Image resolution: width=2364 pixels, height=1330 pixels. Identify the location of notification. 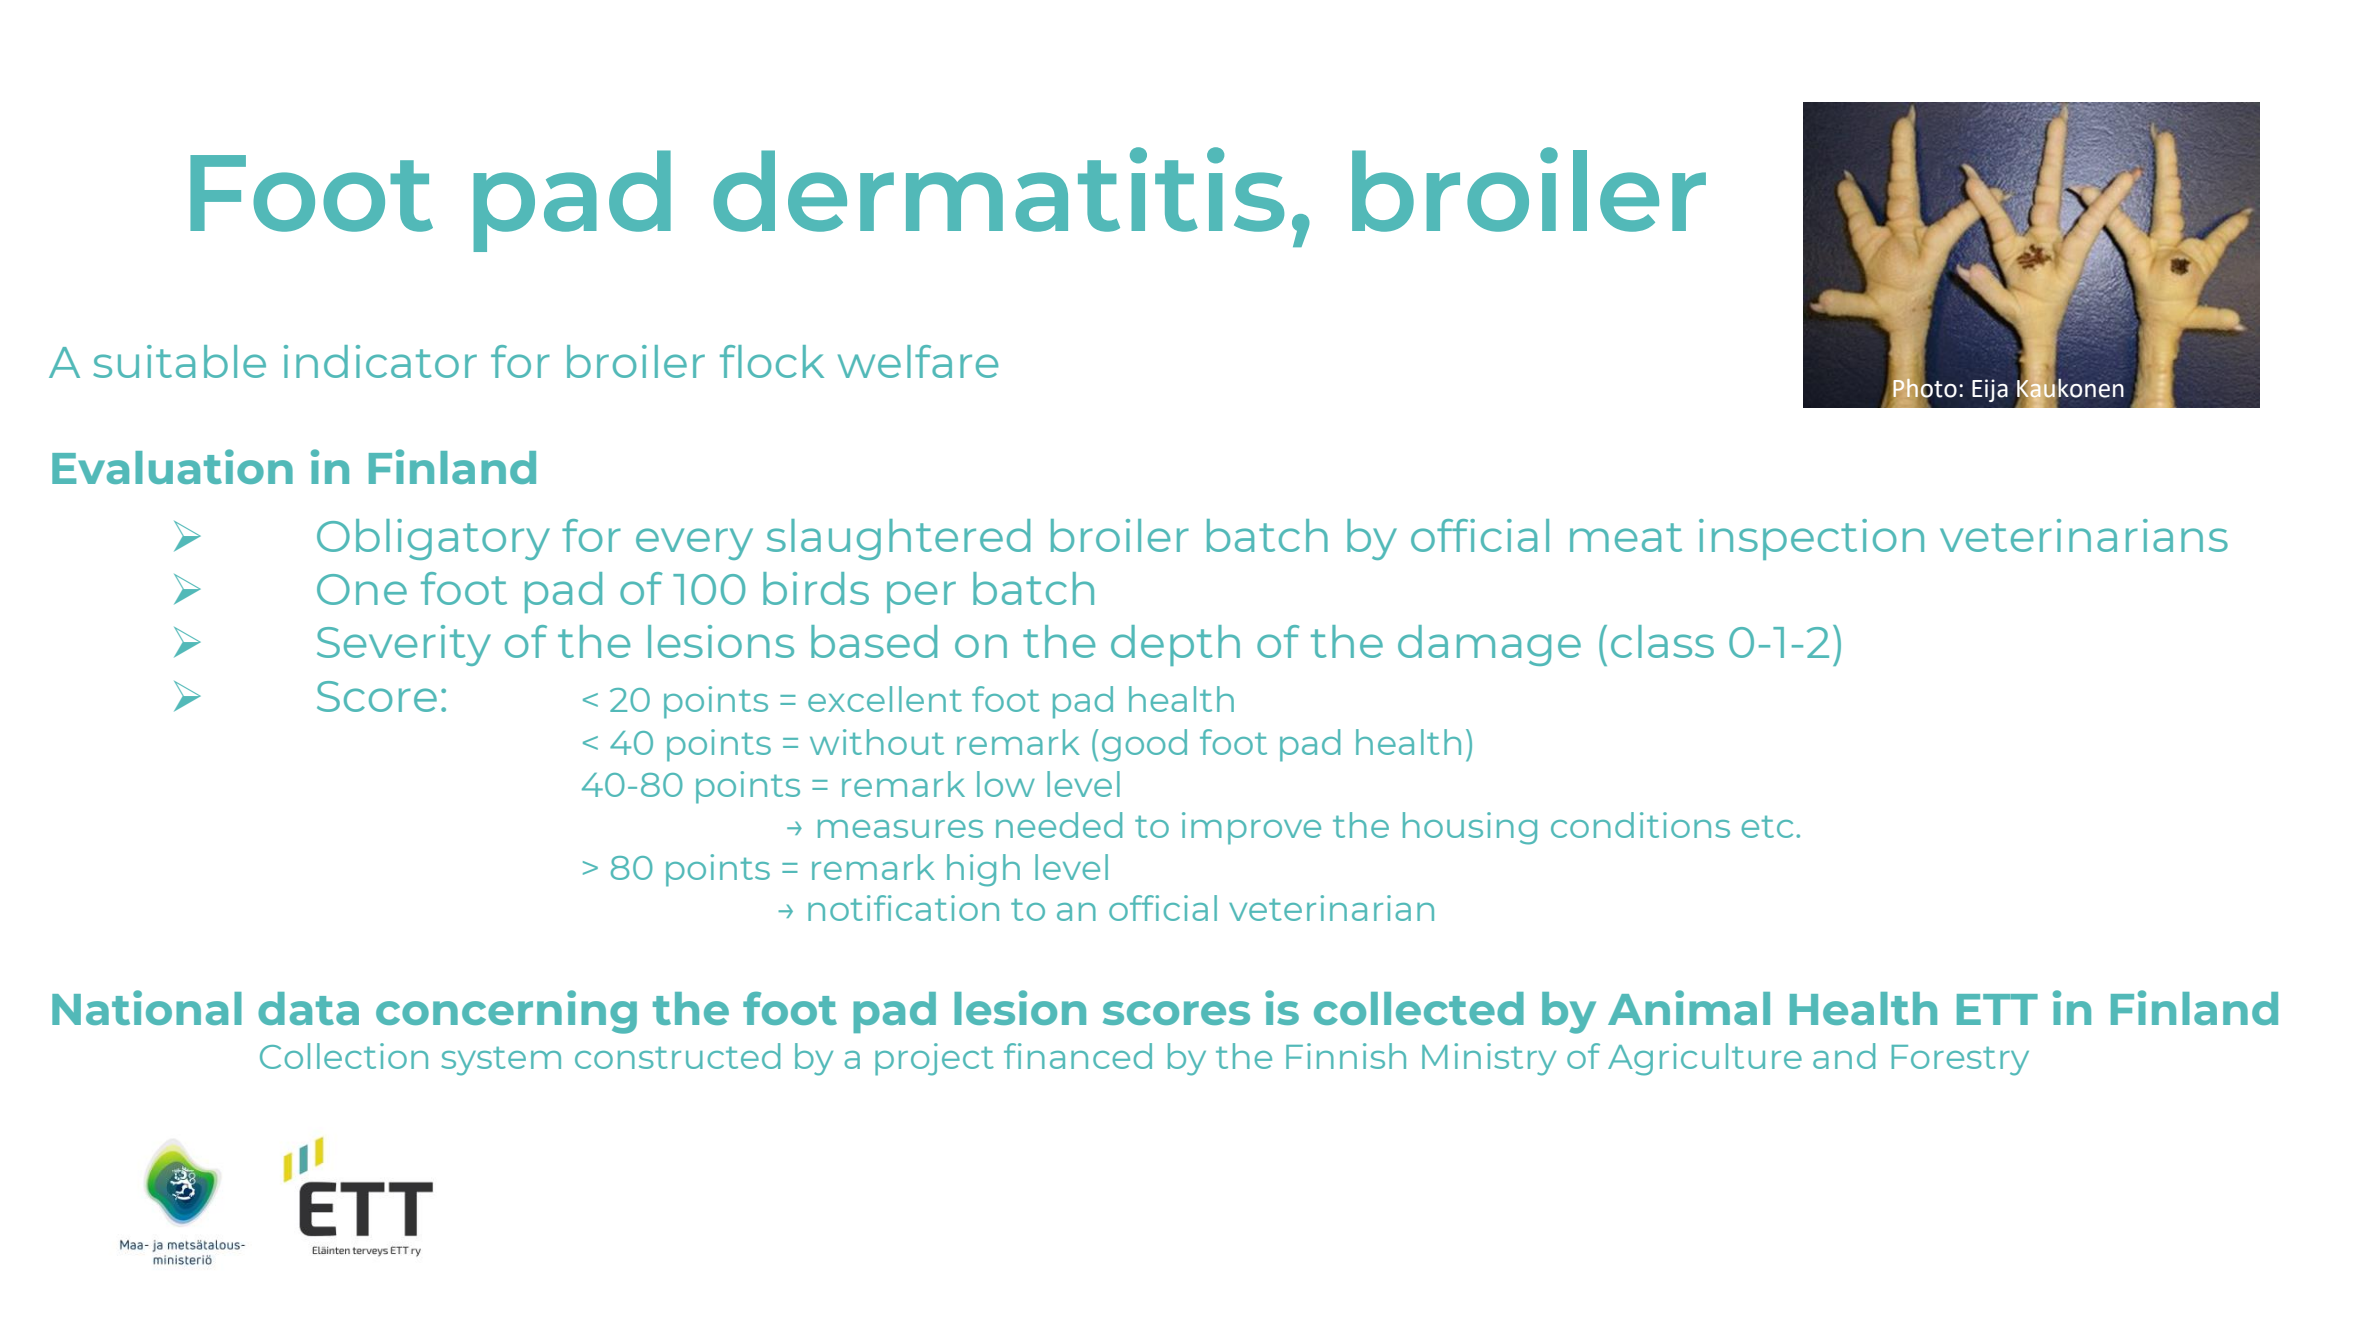
(903, 908).
